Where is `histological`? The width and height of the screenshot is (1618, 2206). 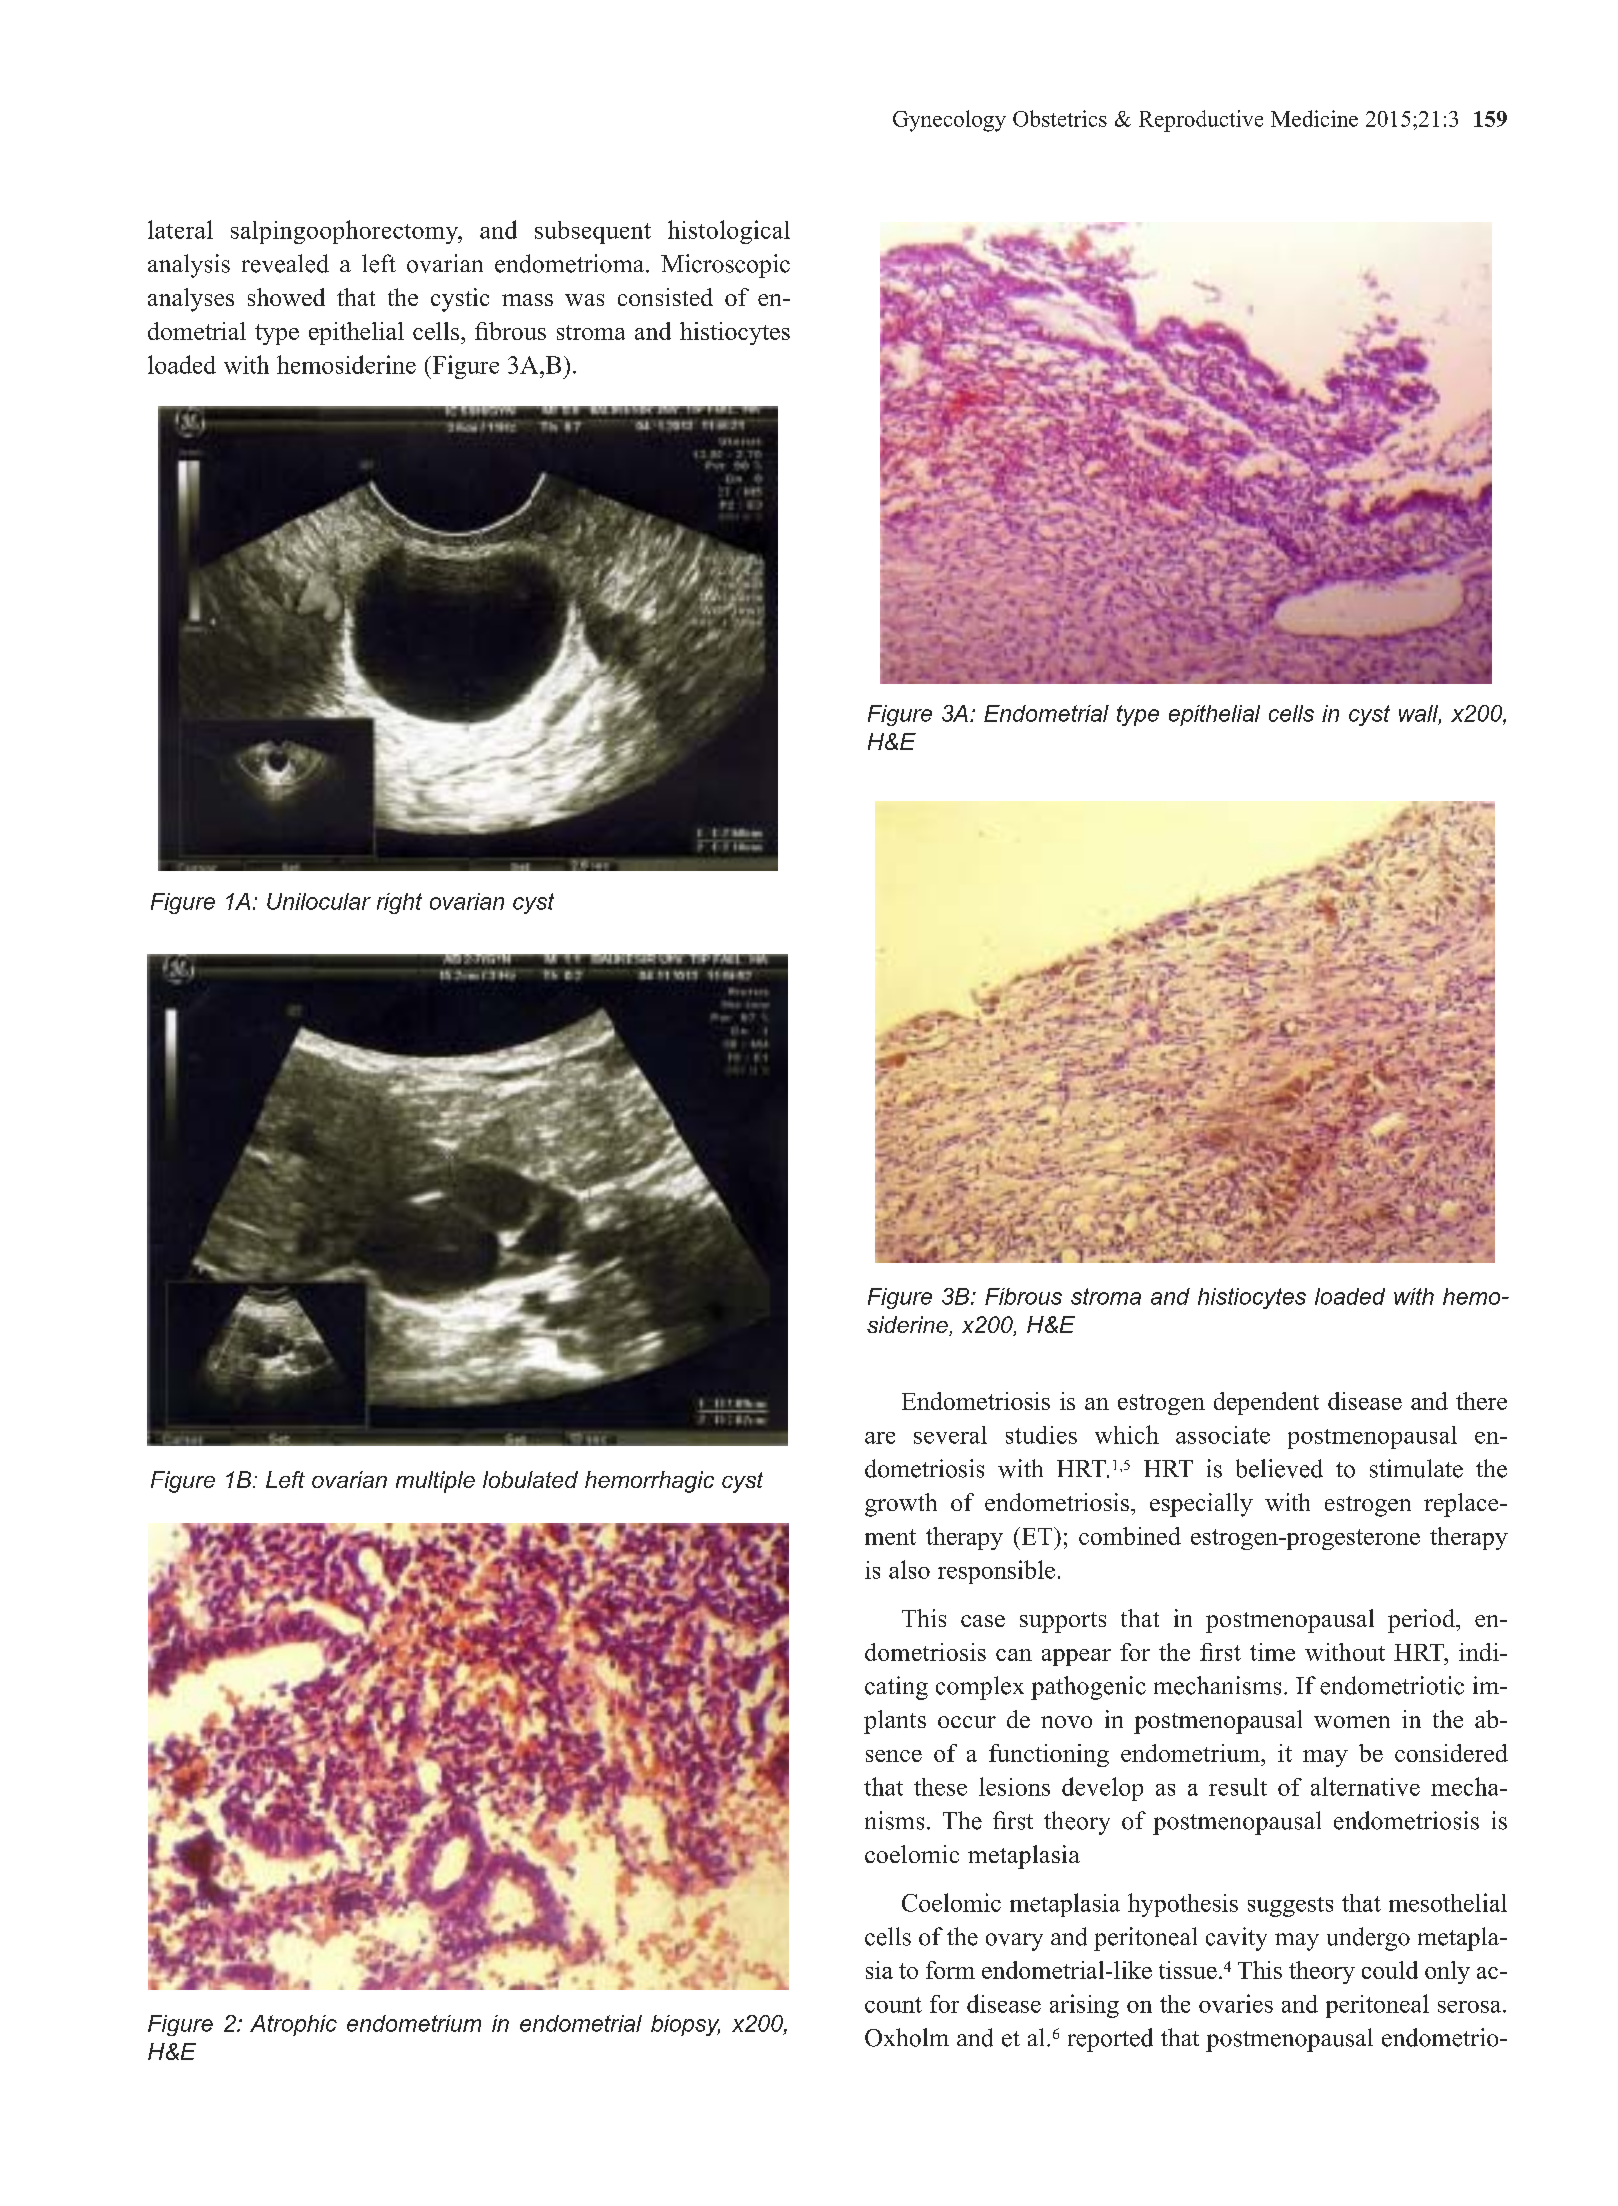 histological is located at coordinates (729, 232).
